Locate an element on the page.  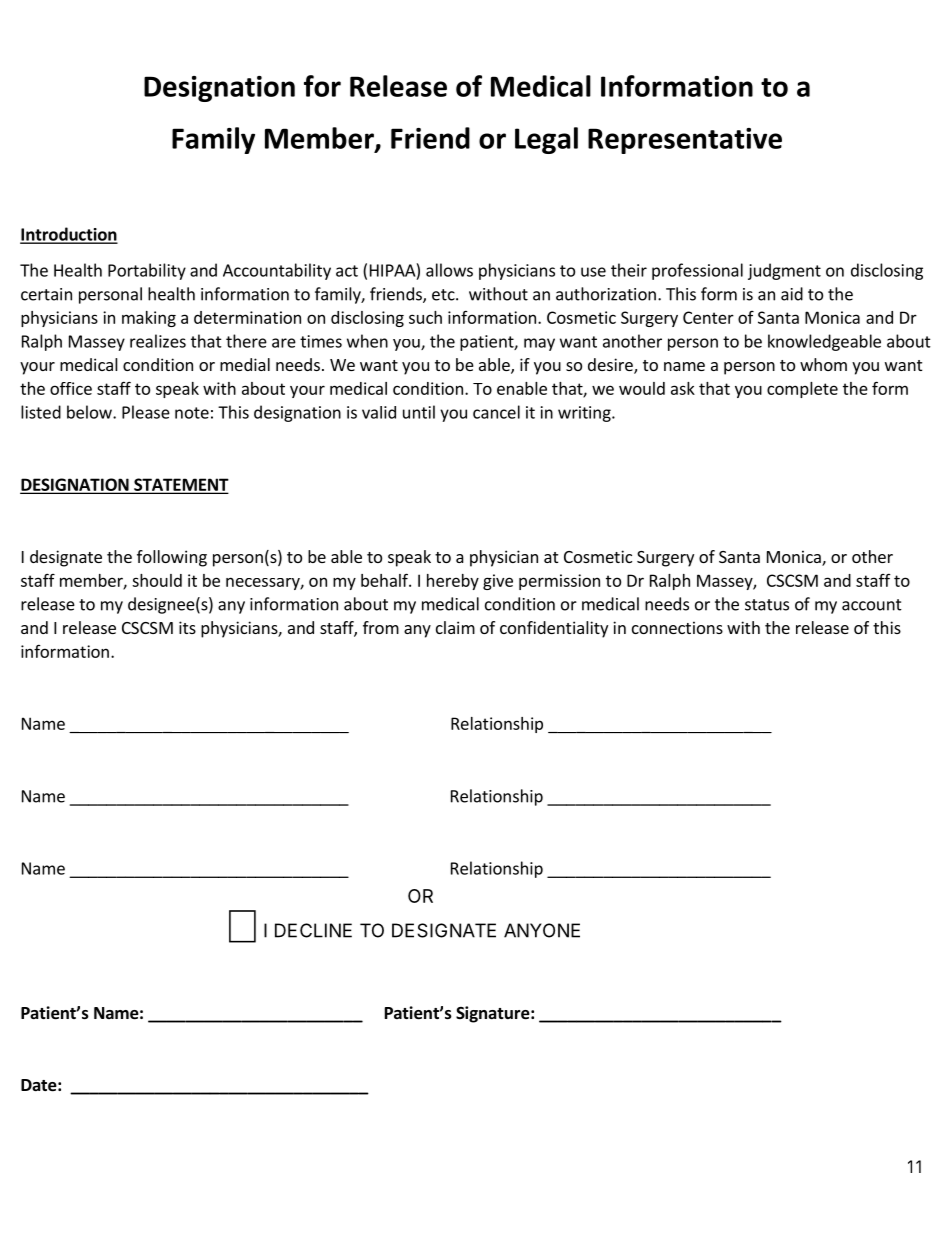
Please is located at coordinates (146, 412).
